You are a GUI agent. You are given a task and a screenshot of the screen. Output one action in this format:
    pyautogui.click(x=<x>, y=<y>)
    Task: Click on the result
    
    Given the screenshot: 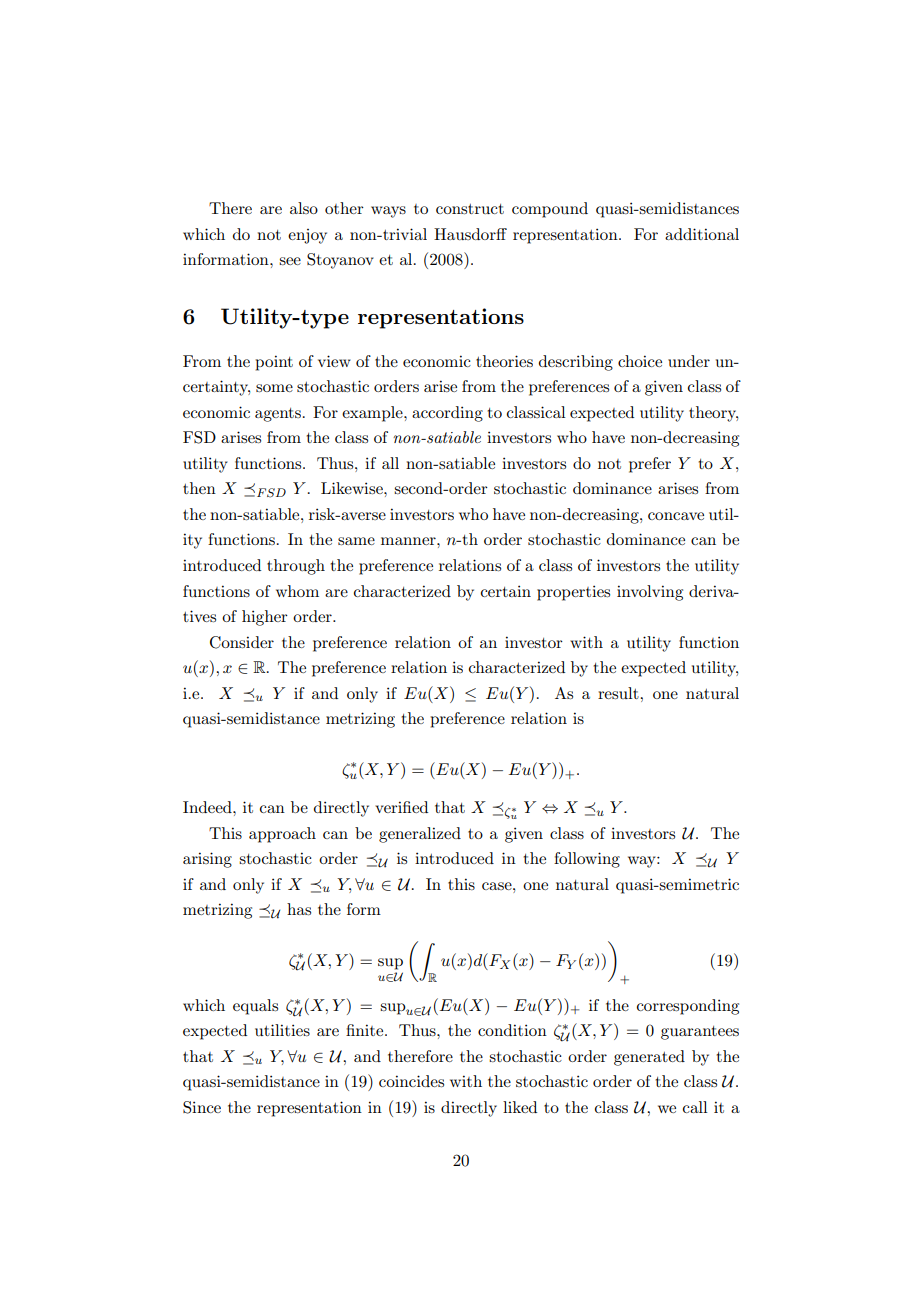 What is the action you would take?
    pyautogui.click(x=619, y=693)
